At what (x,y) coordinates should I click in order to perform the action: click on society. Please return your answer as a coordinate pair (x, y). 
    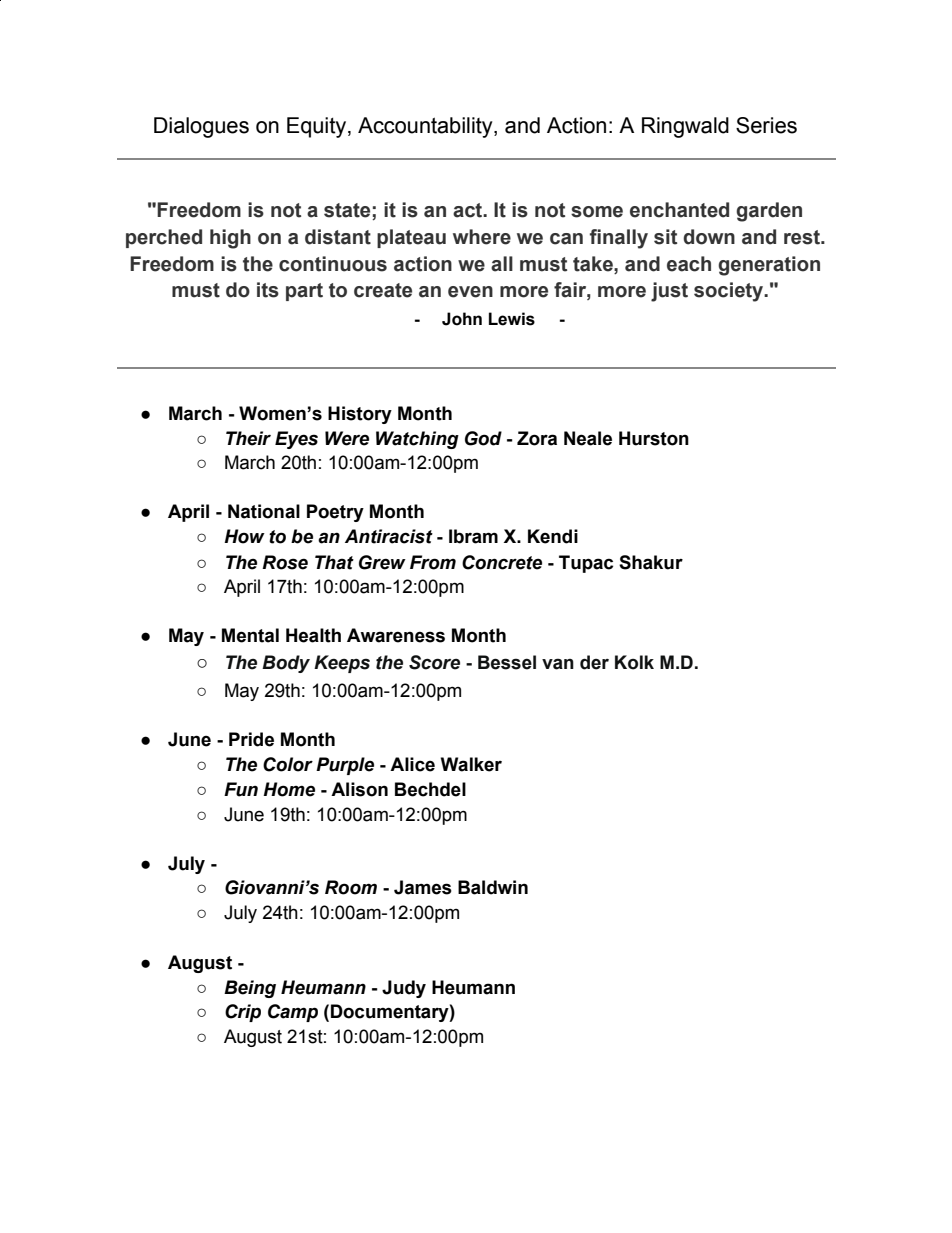
    Looking at the image, I should click on (730, 292).
